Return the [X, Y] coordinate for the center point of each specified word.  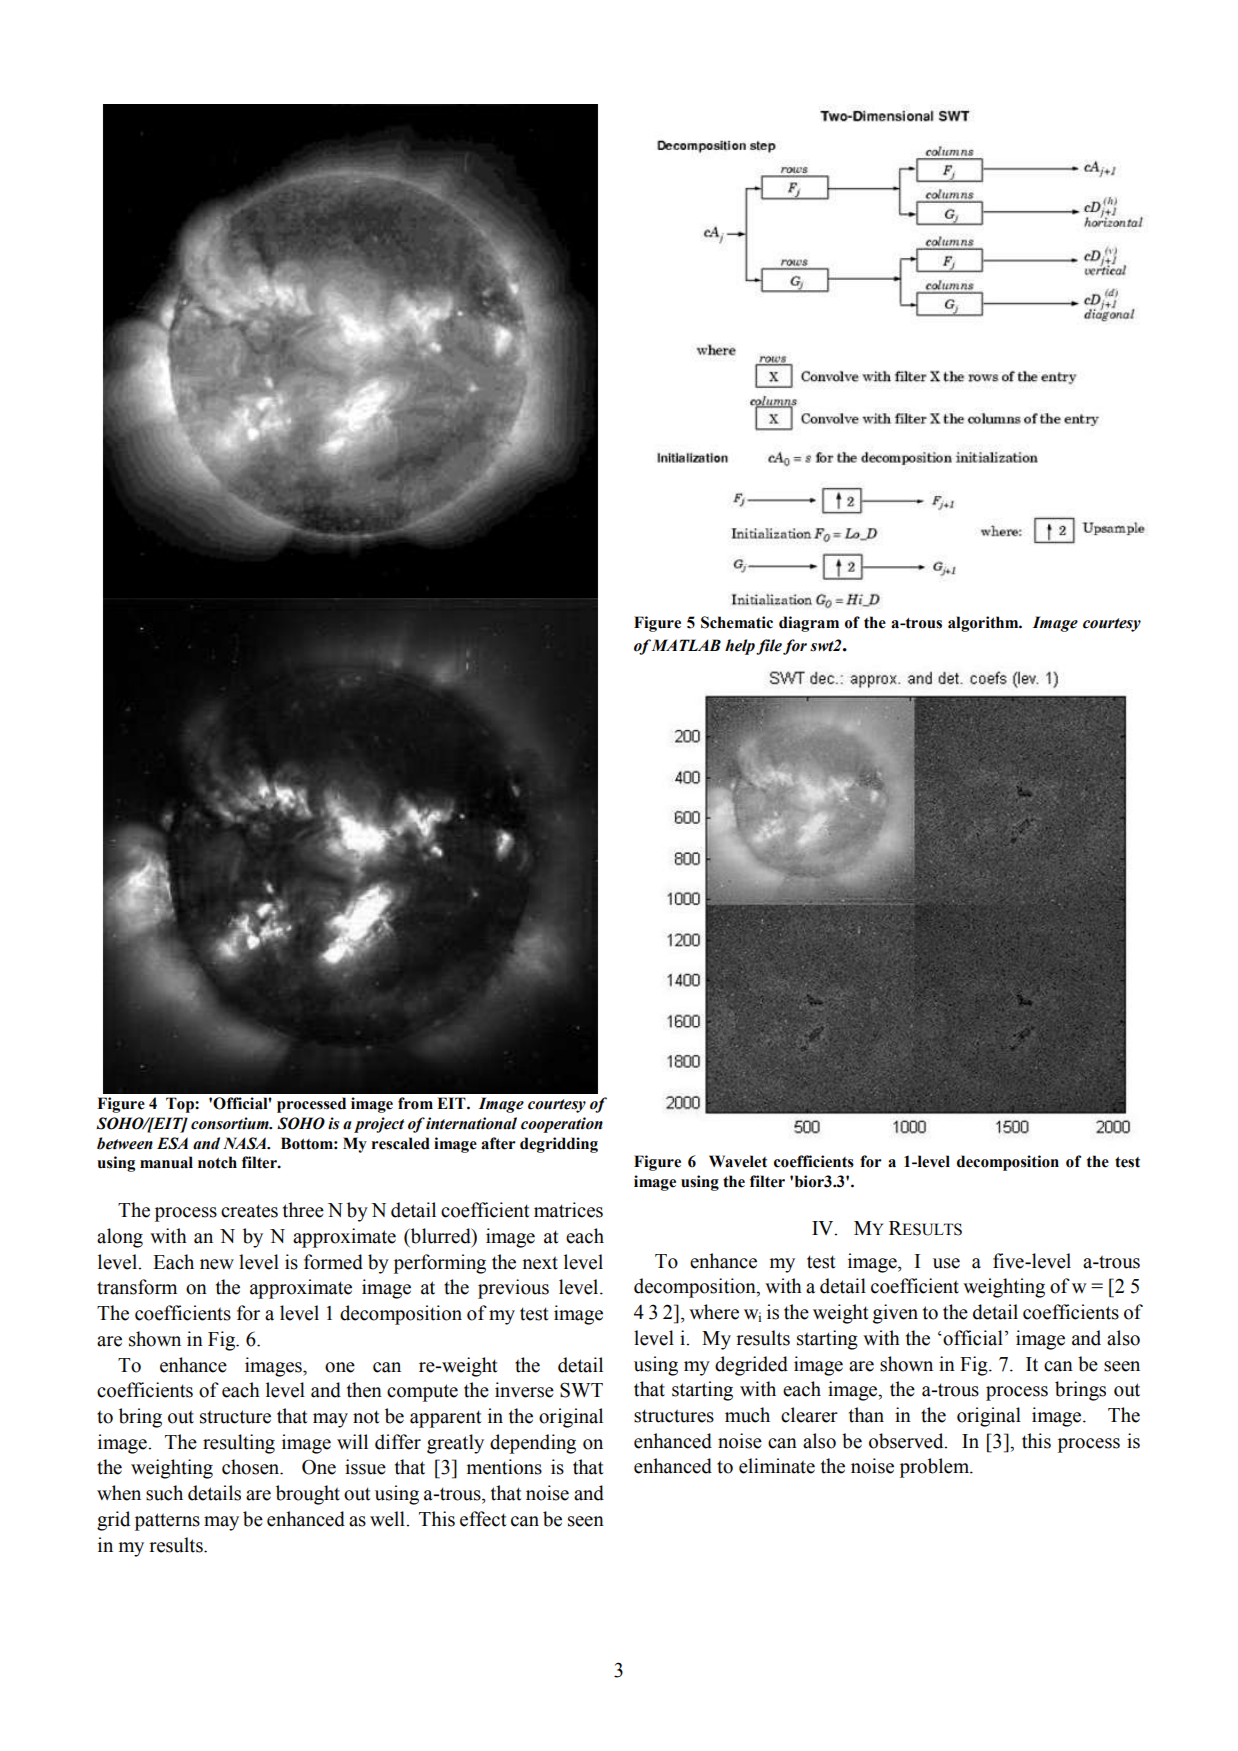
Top [181, 1105]
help [740, 647]
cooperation [562, 1125]
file [769, 647]
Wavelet [738, 1161]
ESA [172, 1143]
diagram [809, 624]
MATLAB [686, 645]
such [164, 1493]
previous [513, 1289]
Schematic [737, 622]
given [895, 1314]
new [217, 1264]
